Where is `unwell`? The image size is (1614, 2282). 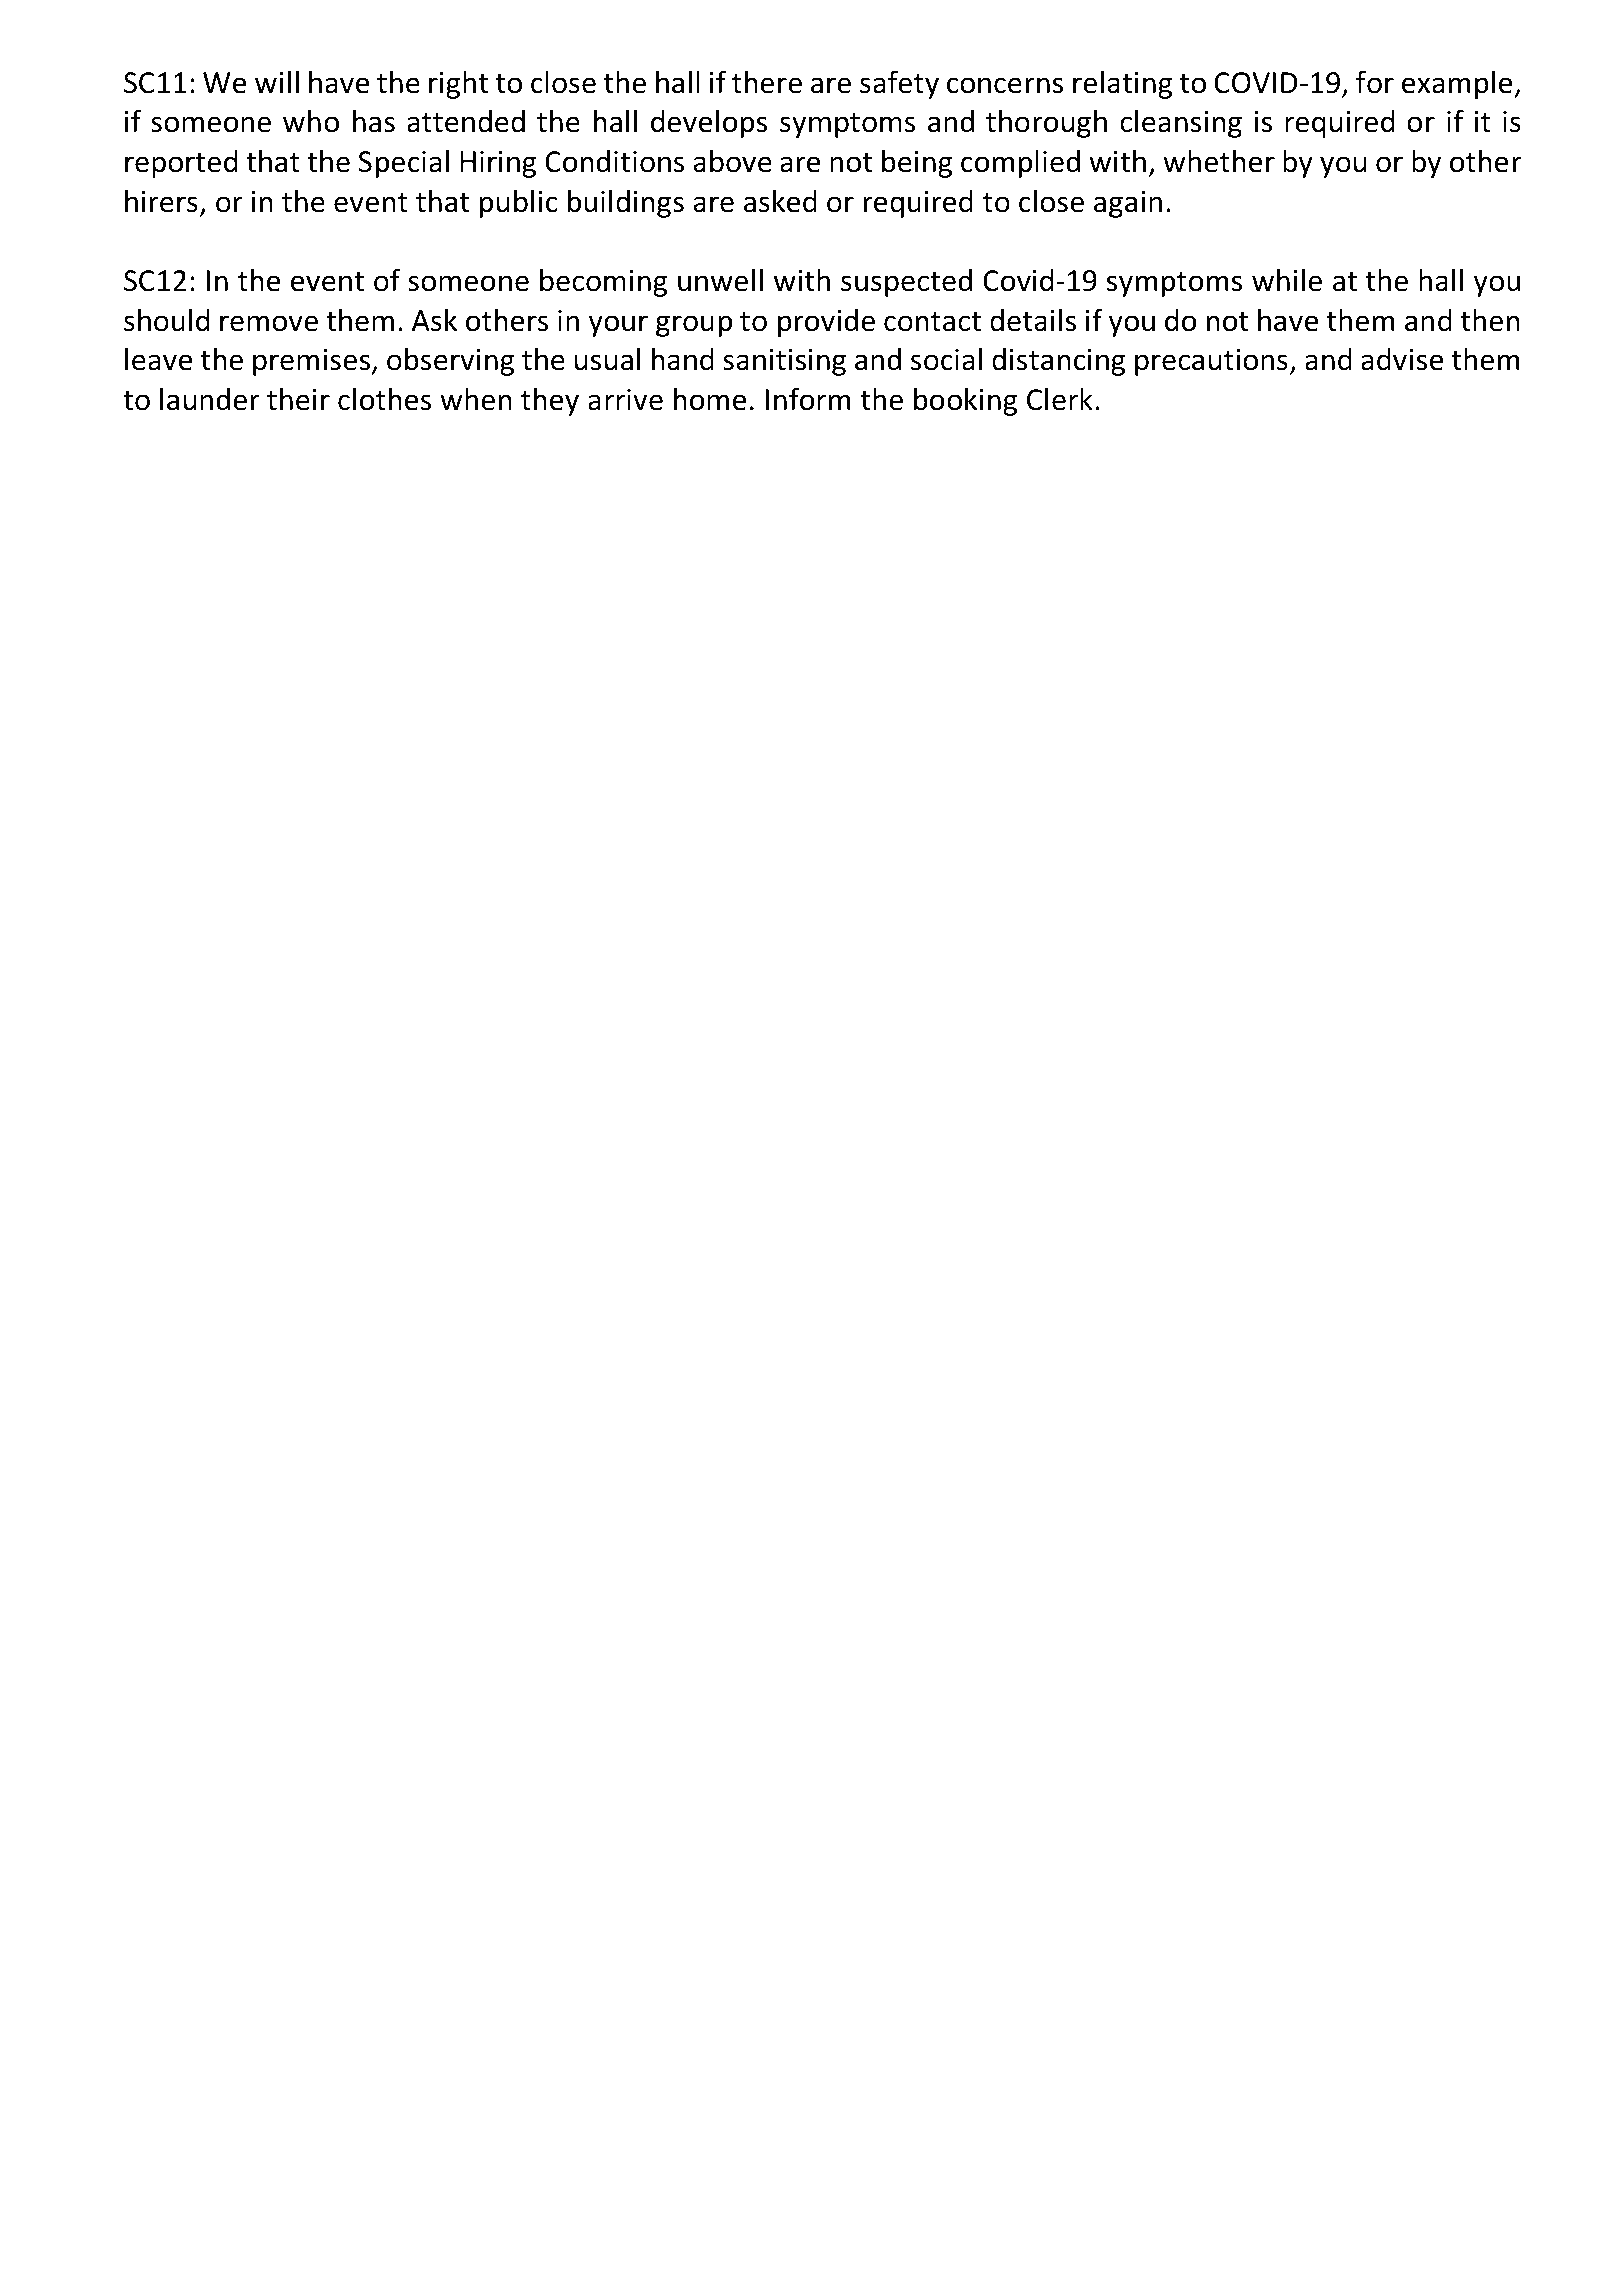 unwell is located at coordinates (720, 280).
